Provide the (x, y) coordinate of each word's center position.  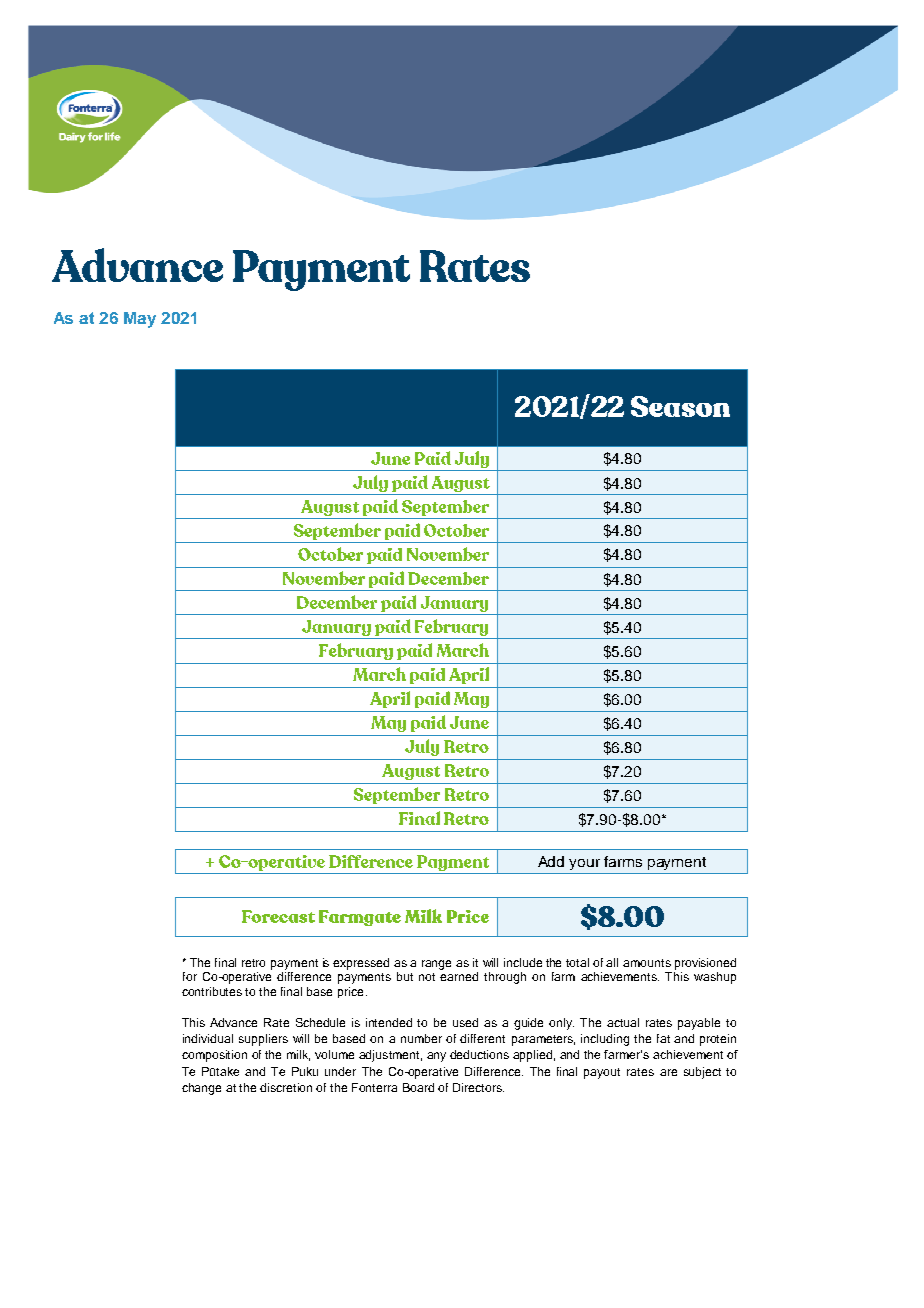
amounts (647, 963)
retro (253, 963)
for (190, 976)
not (427, 977)
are (668, 1072)
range (436, 965)
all (612, 962)
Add (551, 861)
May (140, 320)
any (436, 1057)
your (584, 864)
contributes (212, 991)
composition (214, 1056)
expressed (361, 964)
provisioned (705, 964)
